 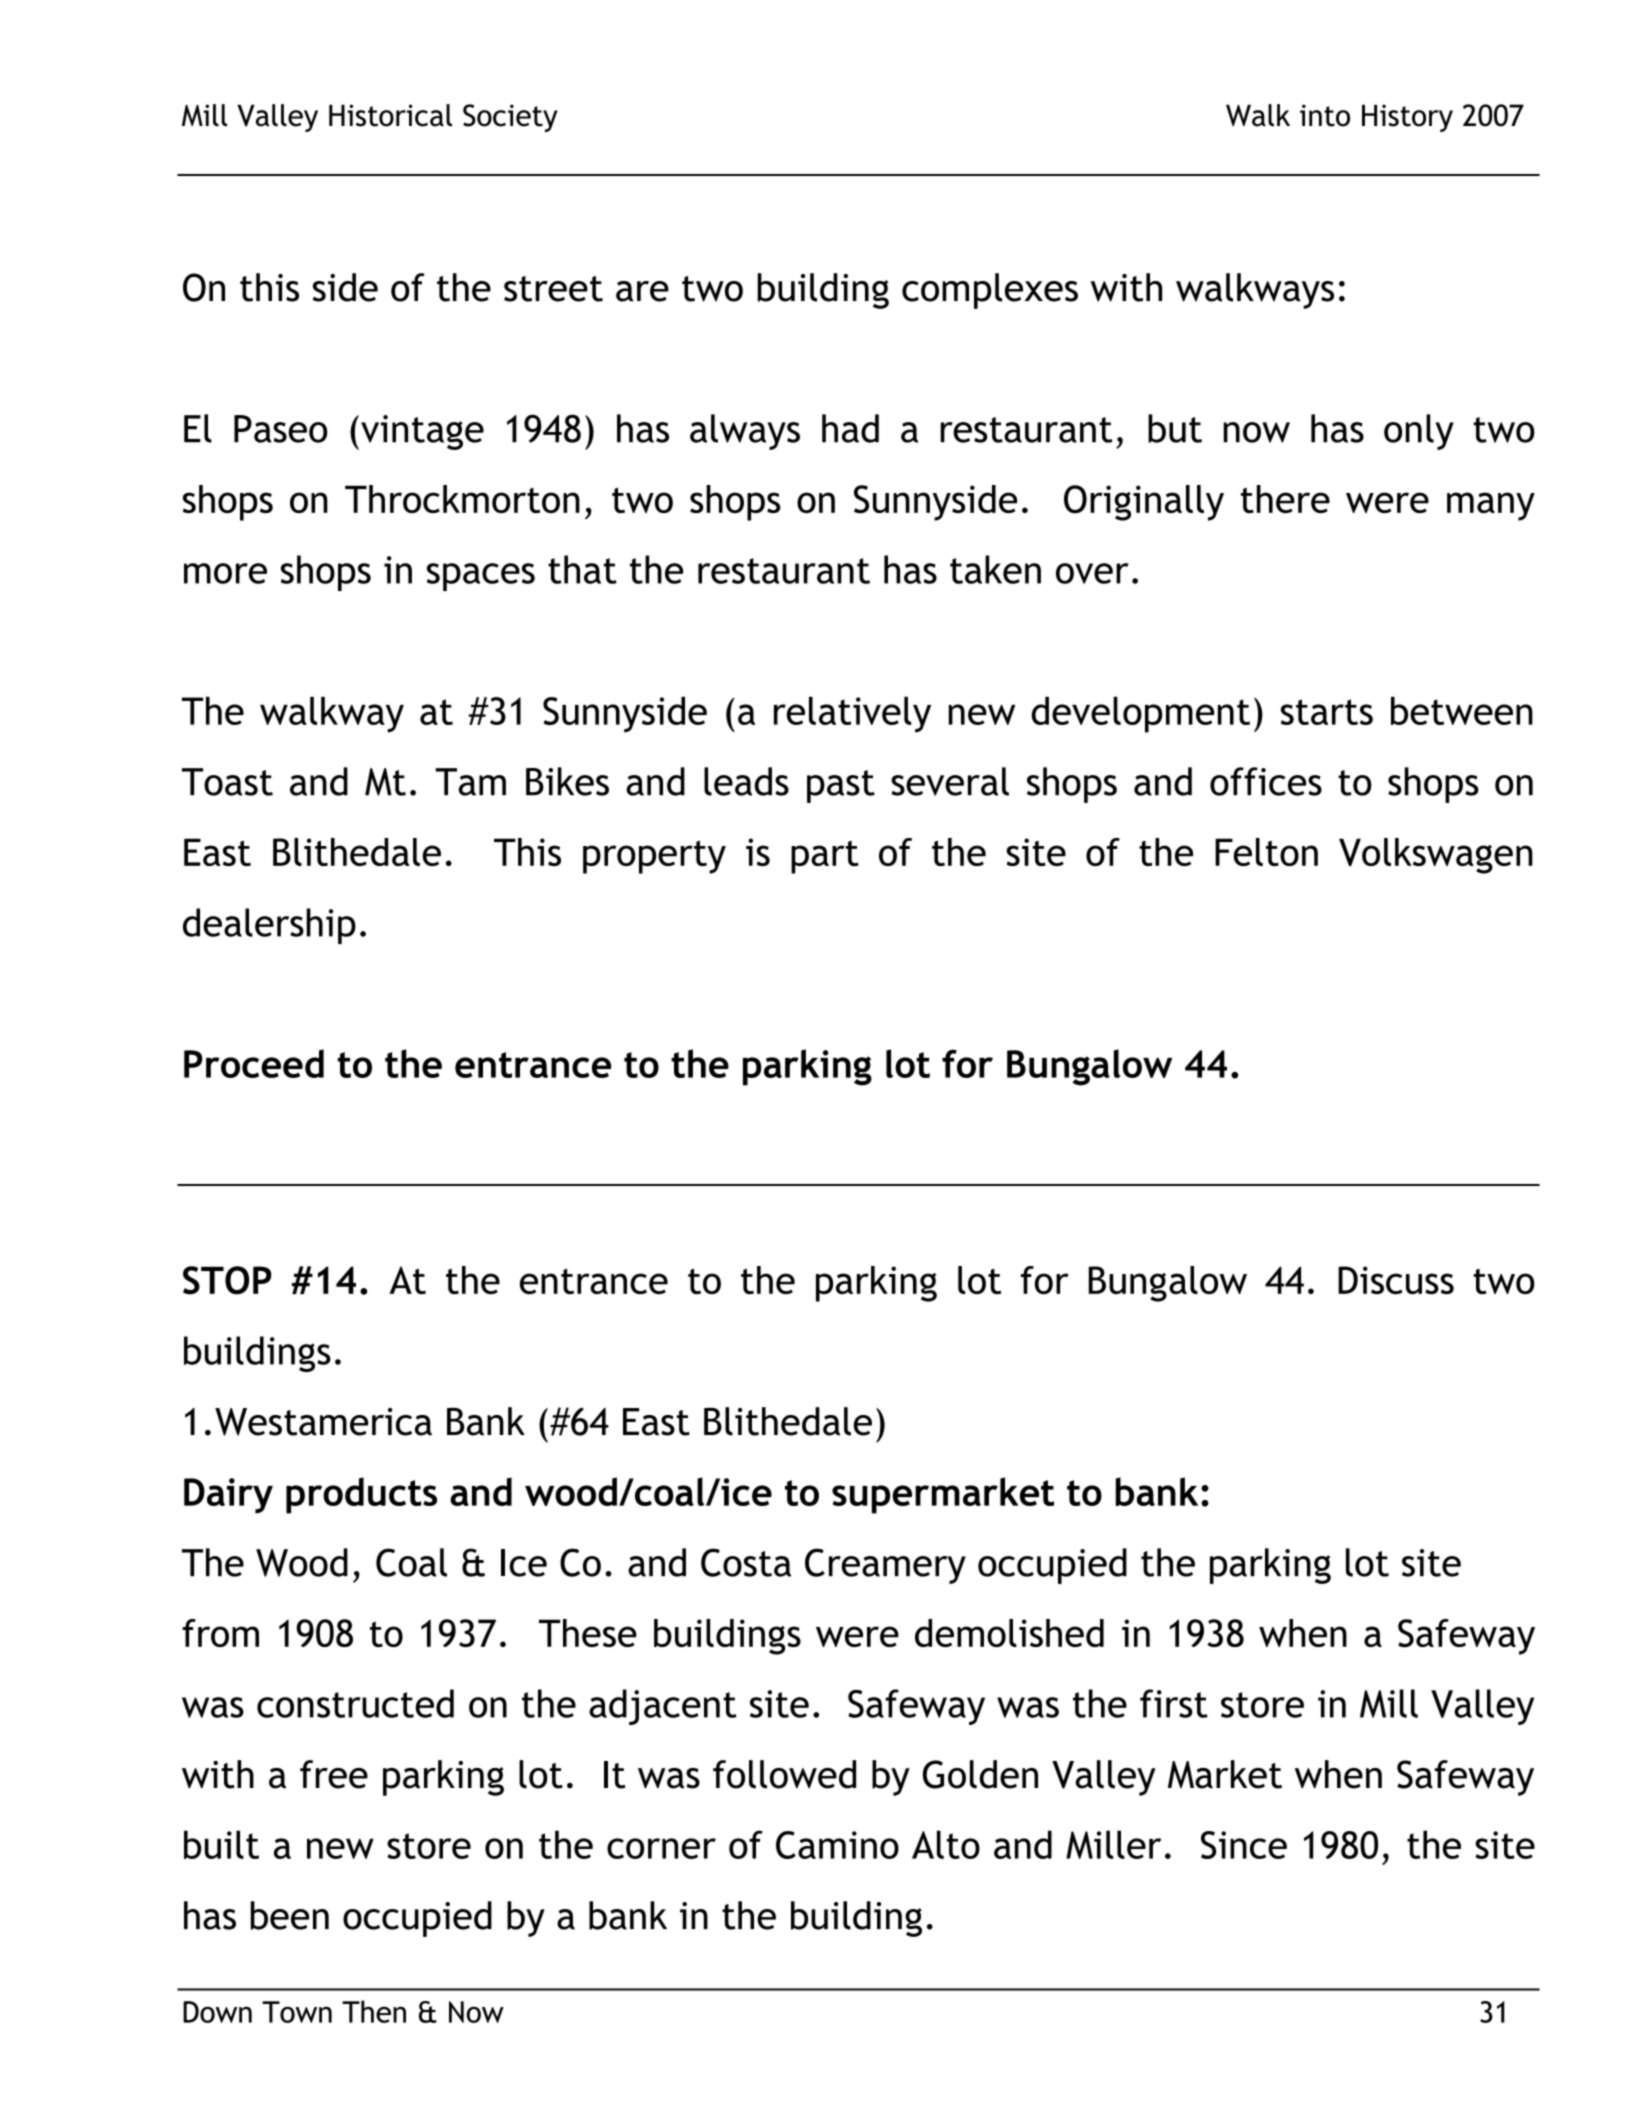 I want to click on Toast, so click(x=227, y=782).
